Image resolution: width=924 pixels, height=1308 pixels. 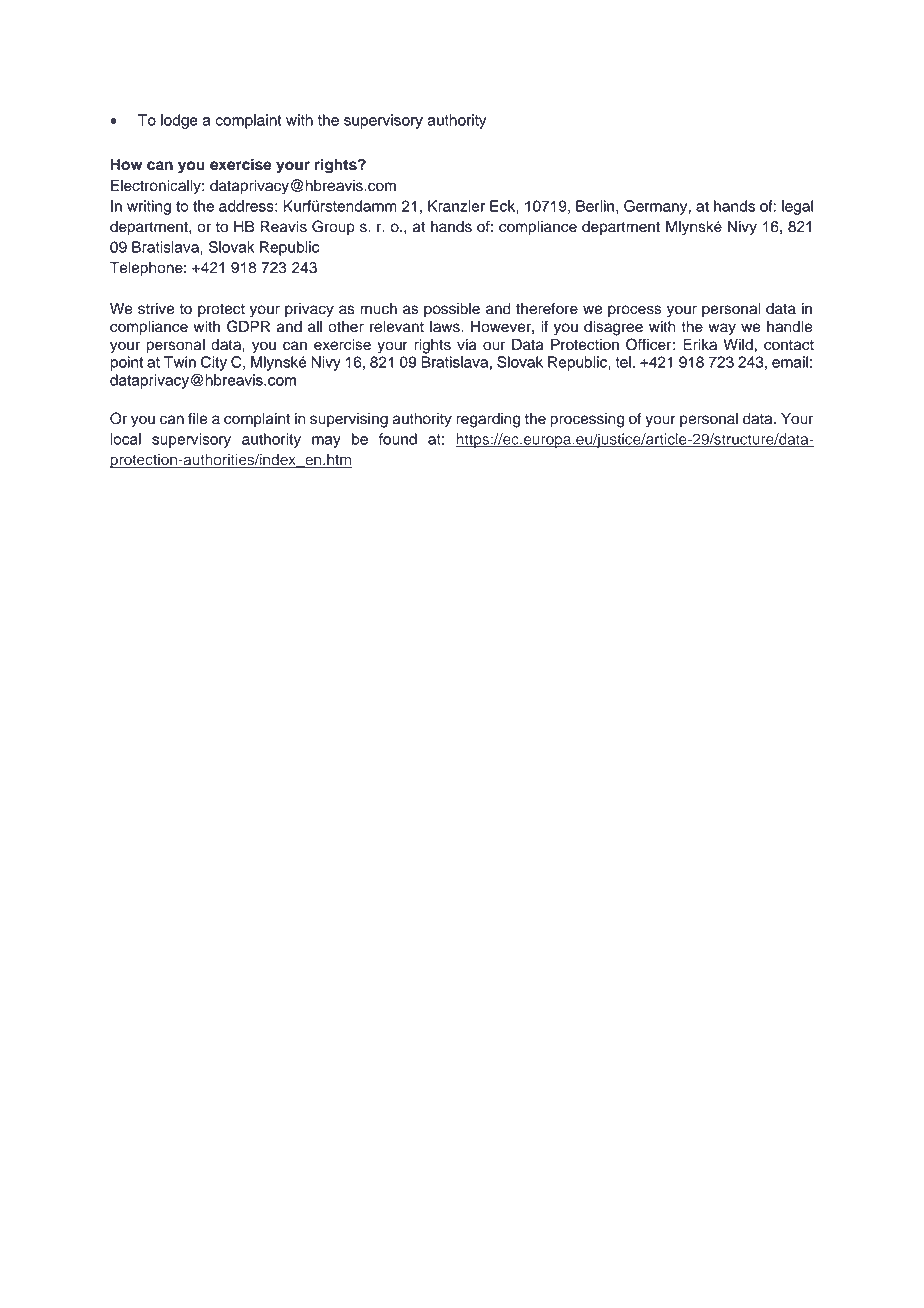 I want to click on GDPR, so click(x=248, y=326).
